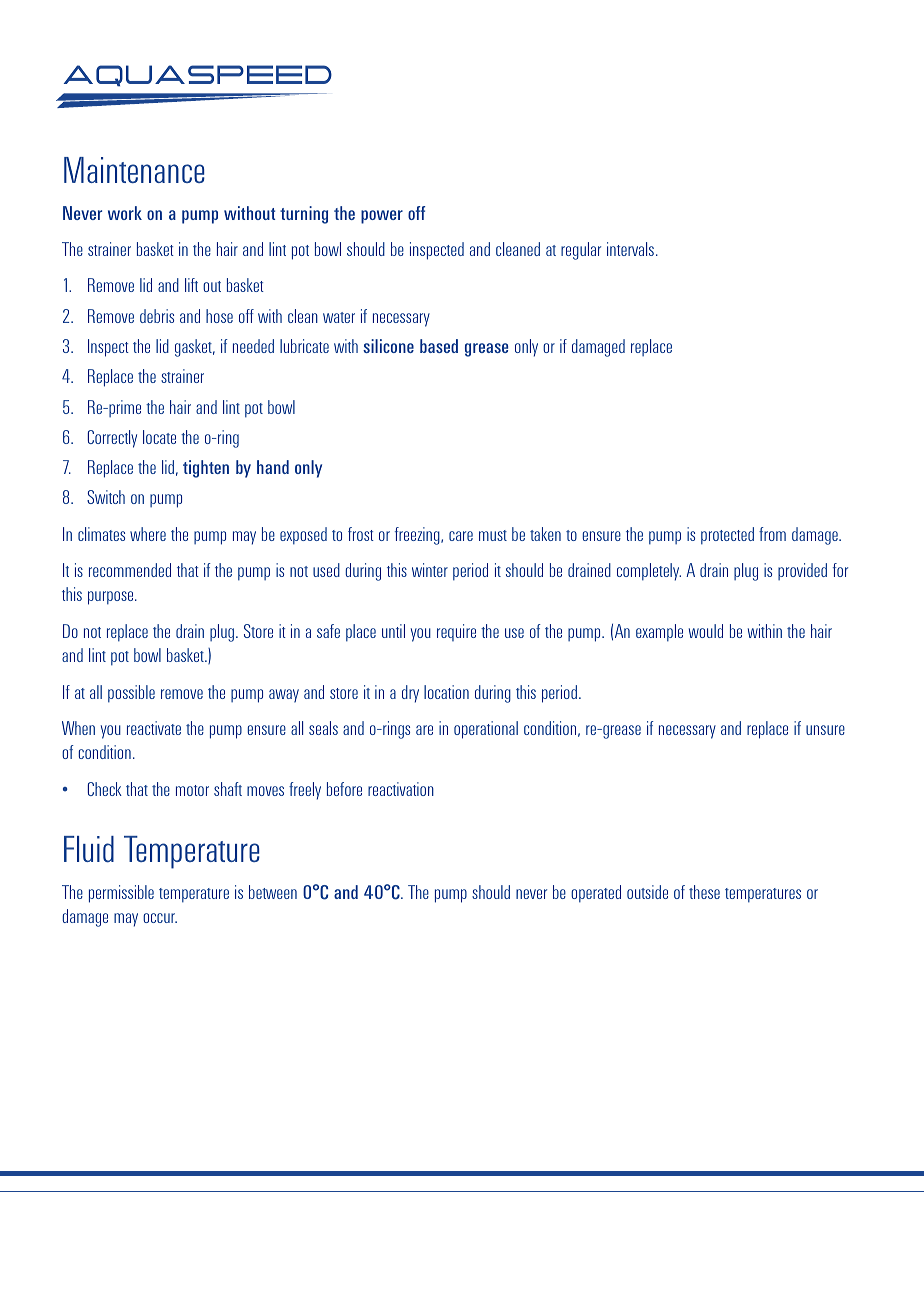 The width and height of the screenshot is (924, 1309). Describe the element at coordinates (160, 918) in the screenshot. I see `occur` at that location.
